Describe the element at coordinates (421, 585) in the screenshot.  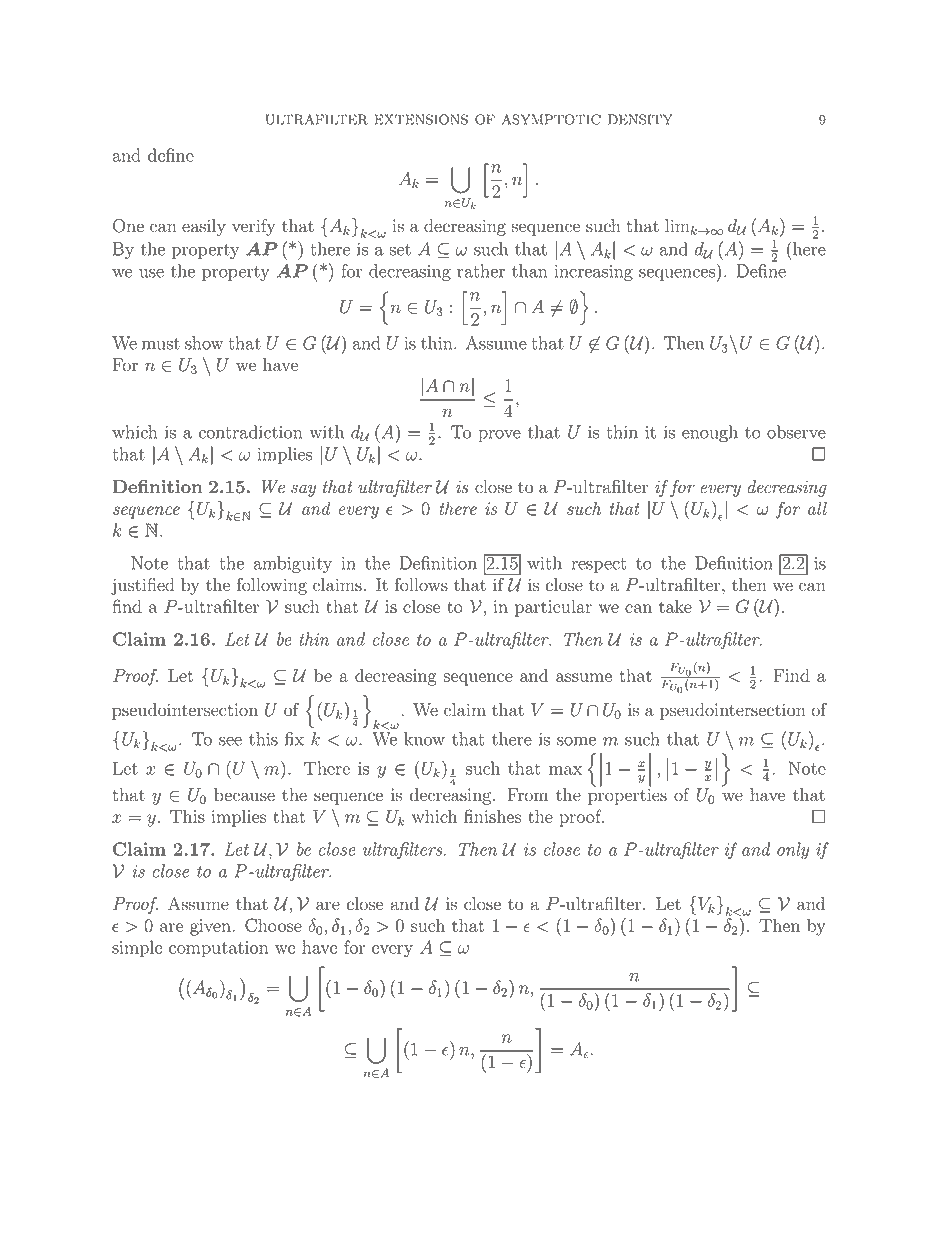
I see `follows` at that location.
